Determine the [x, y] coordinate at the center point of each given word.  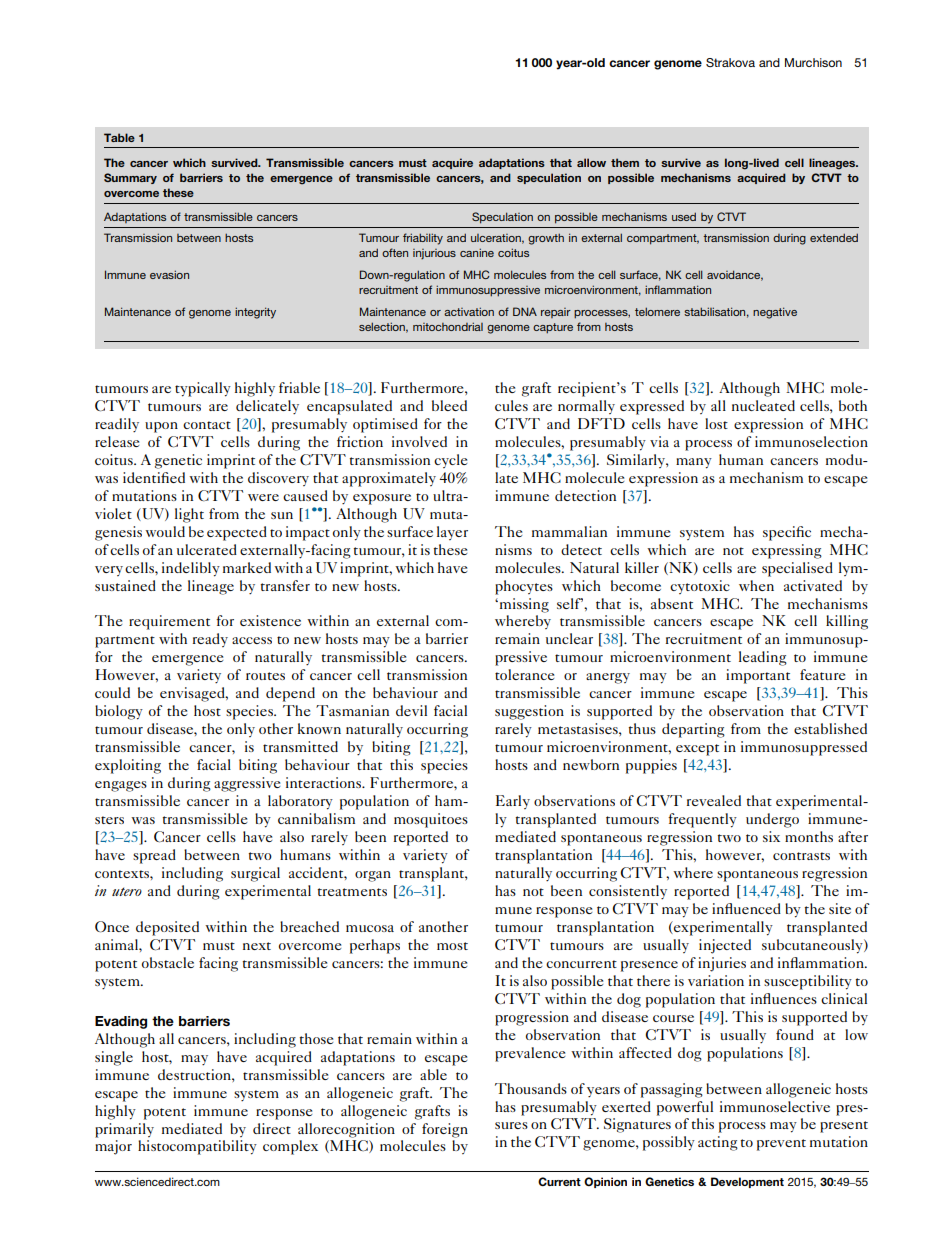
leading [763, 658]
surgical [255, 874]
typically [203, 389]
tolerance [524, 674]
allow [591, 162]
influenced [746, 908]
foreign [445, 1130]
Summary [130, 178]
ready [210, 640]
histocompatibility [197, 1147]
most [452, 946]
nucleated [763, 405]
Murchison [813, 62]
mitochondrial [448, 326]
